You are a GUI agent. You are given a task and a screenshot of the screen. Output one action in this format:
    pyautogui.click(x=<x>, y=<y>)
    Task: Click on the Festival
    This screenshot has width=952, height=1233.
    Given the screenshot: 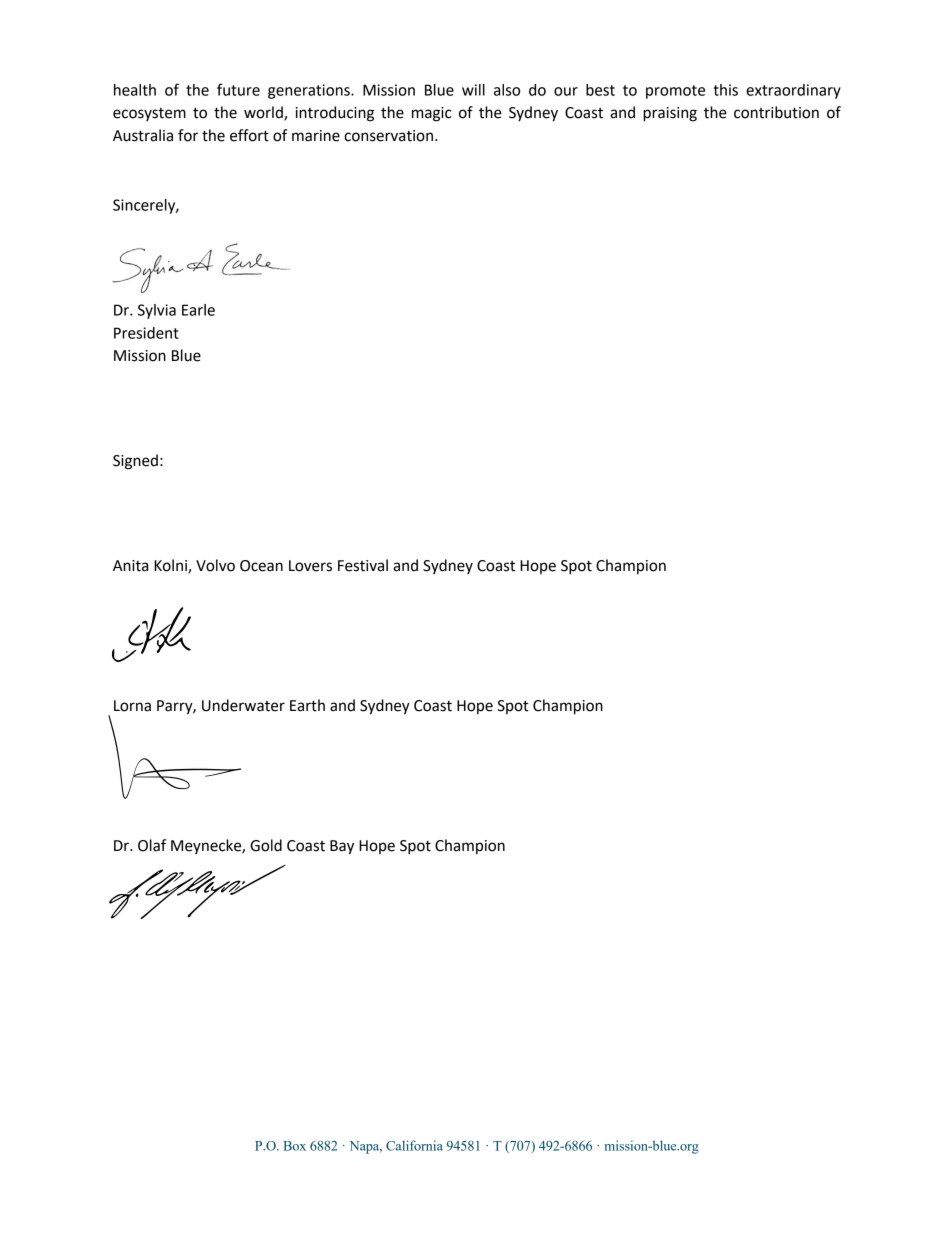 What is the action you would take?
    pyautogui.click(x=363, y=565)
